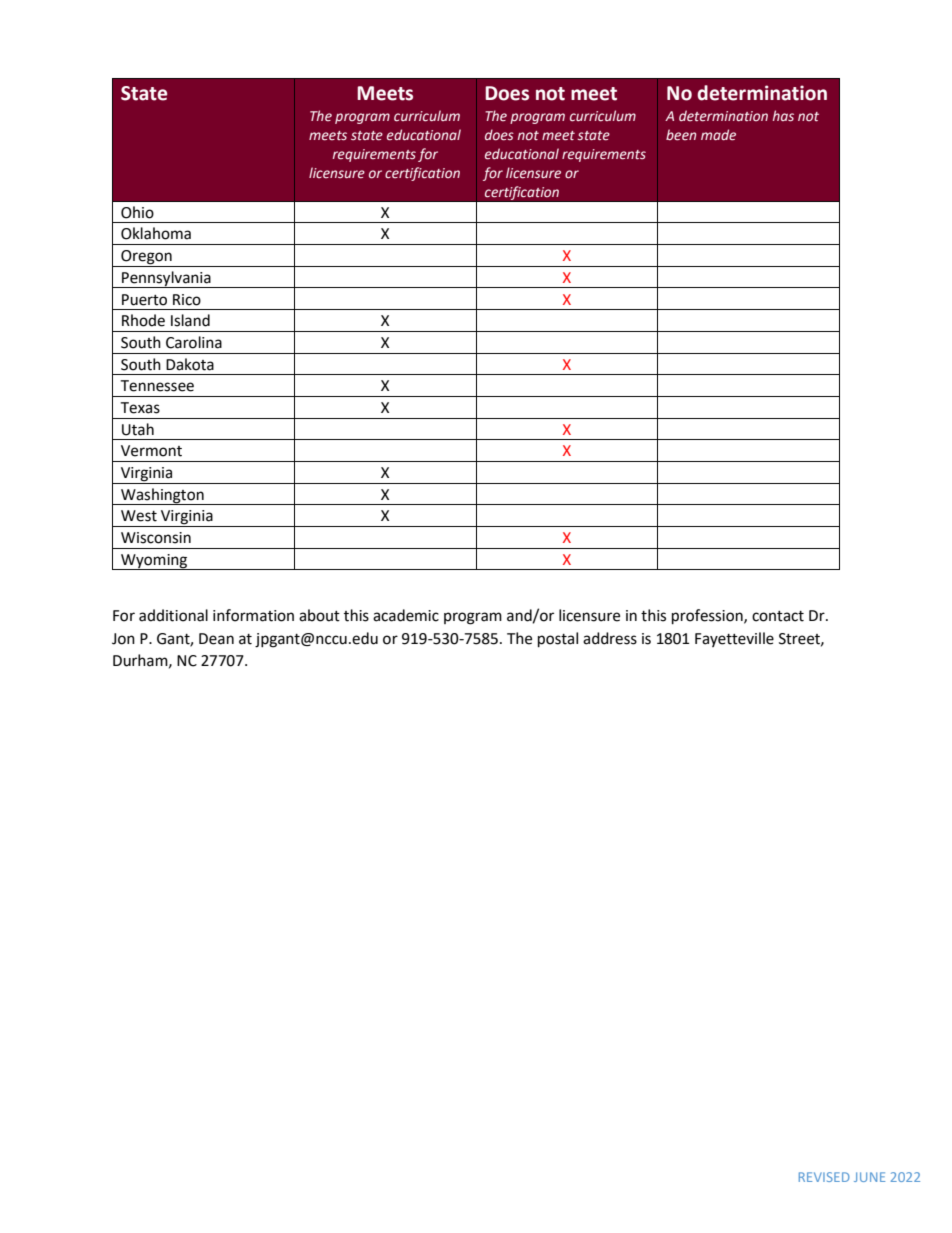 This image has width=952, height=1233. Describe the element at coordinates (216, 639) in the image. I see `Dean` at that location.
